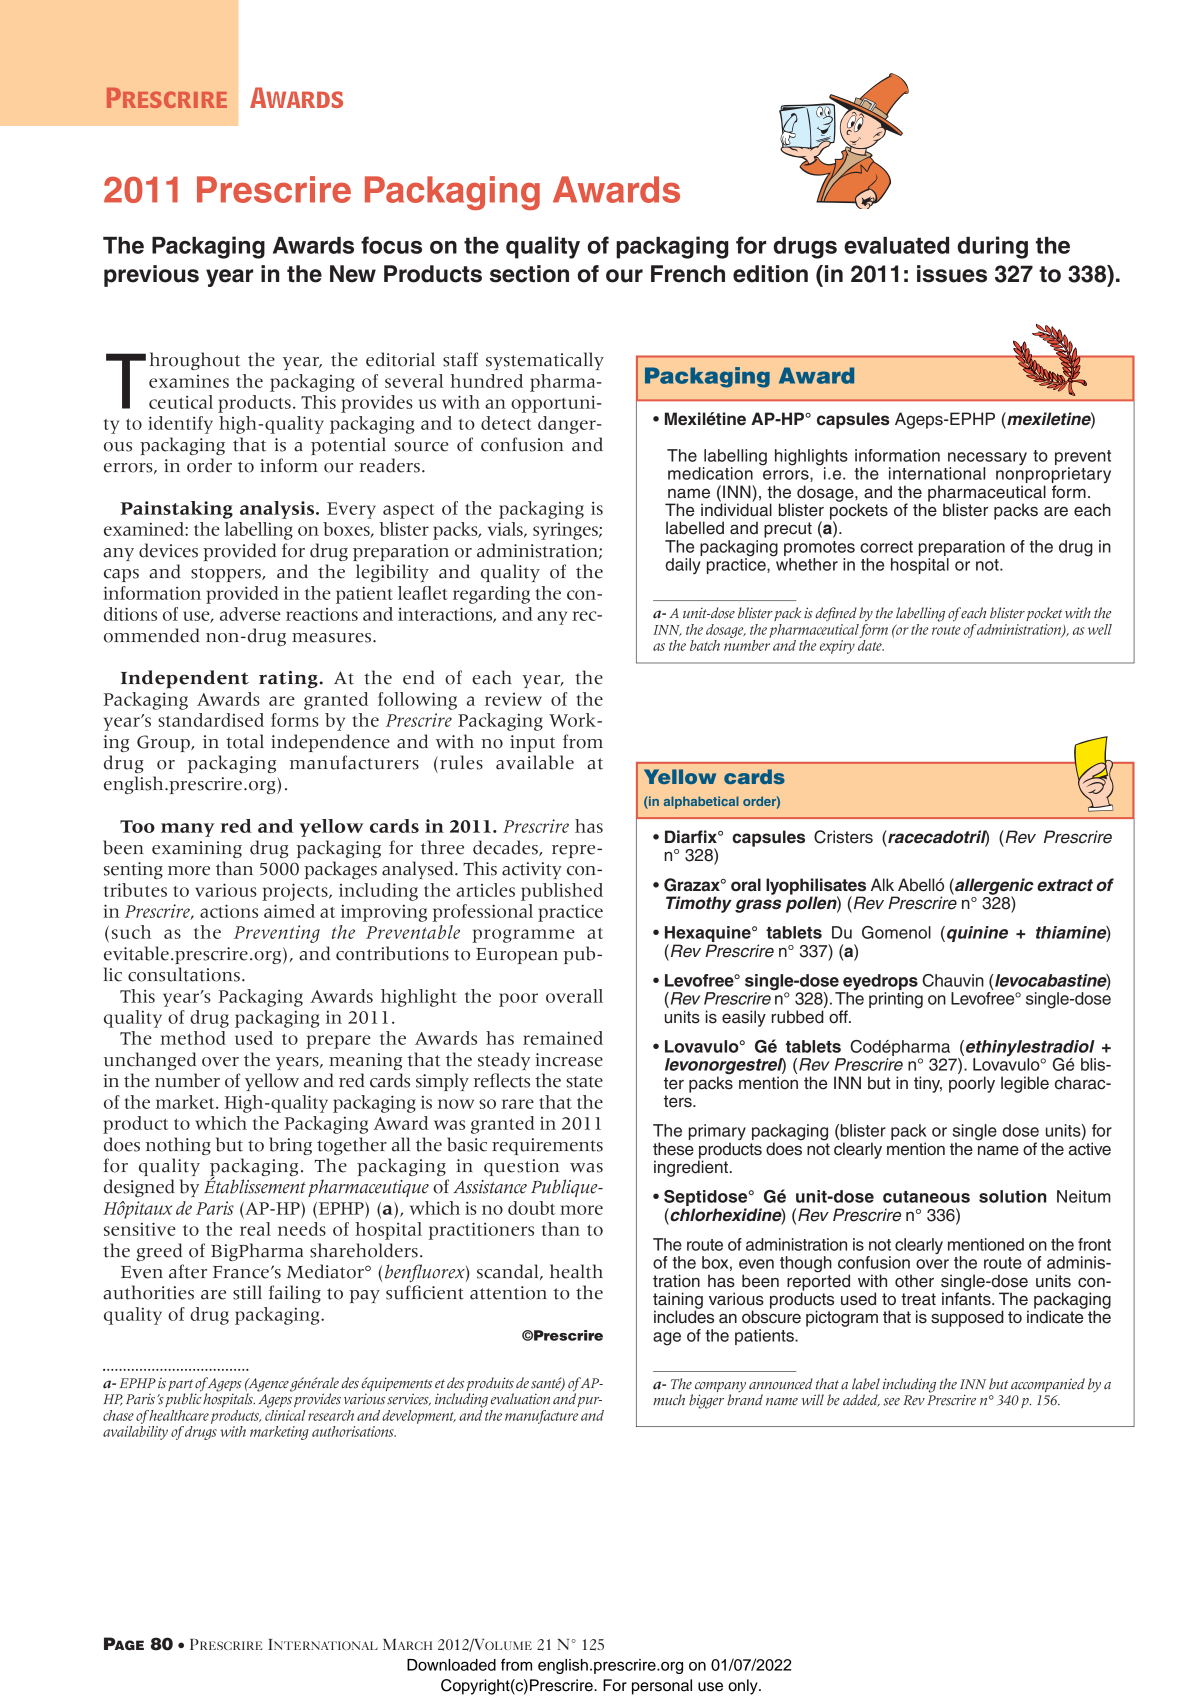 This image has height=1701, width=1203. I want to click on stoppers, so click(227, 574).
